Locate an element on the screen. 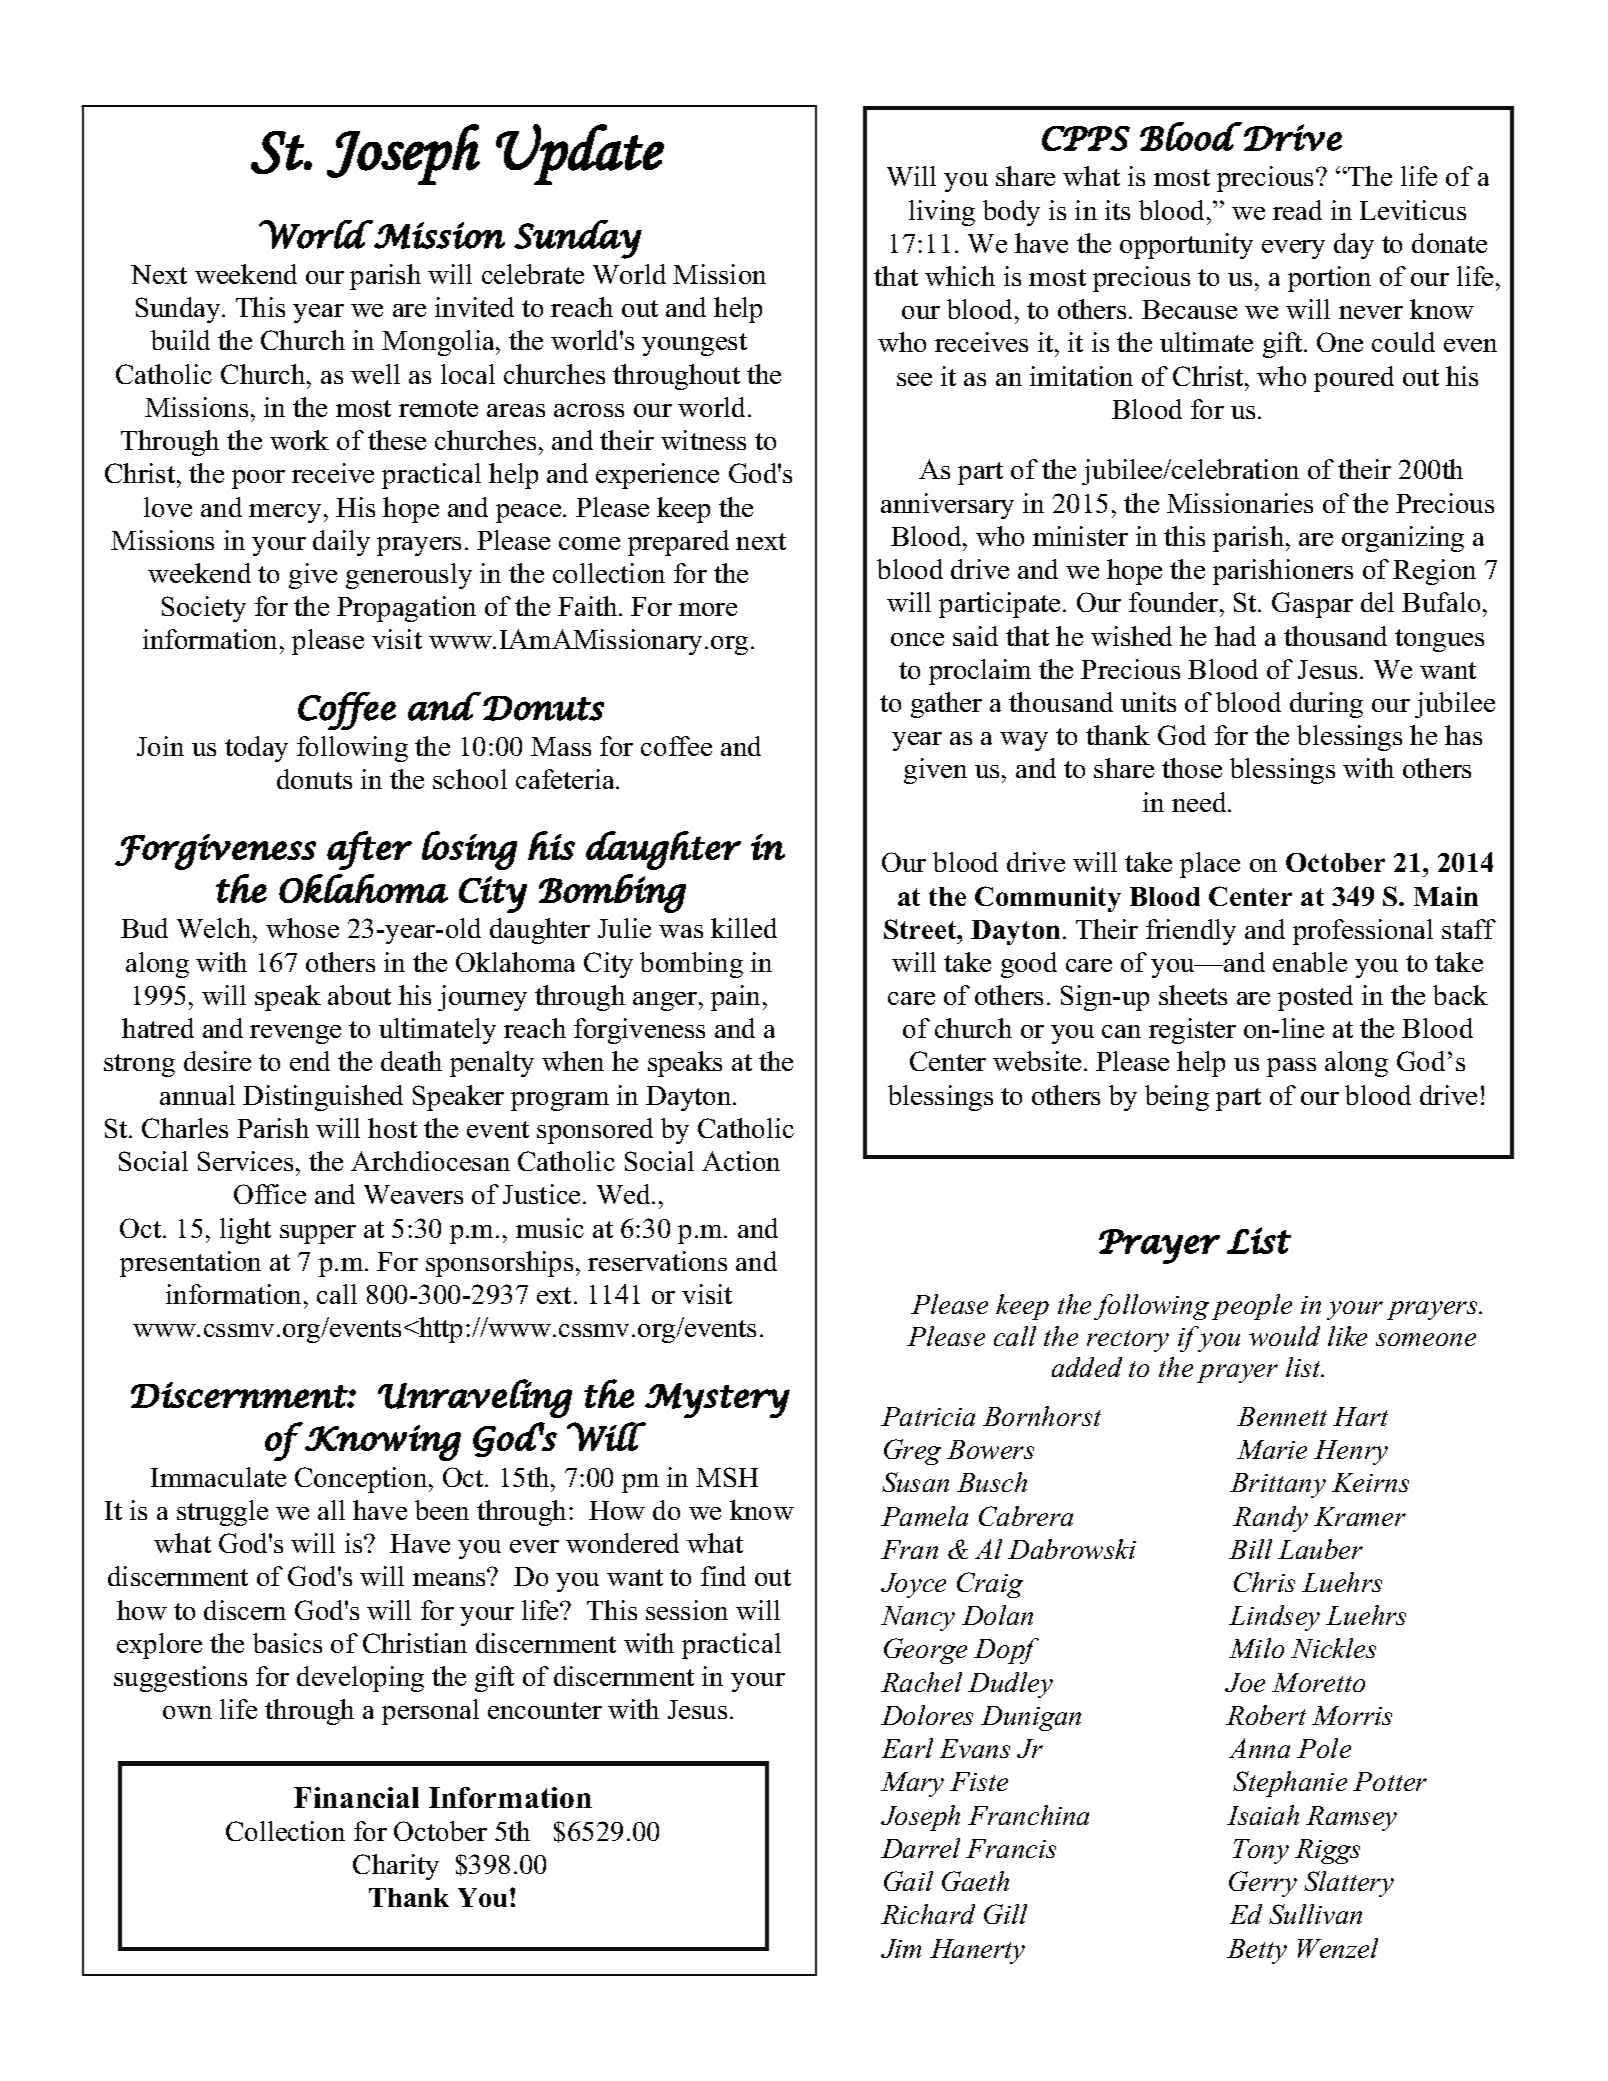  living is located at coordinates (942, 213).
